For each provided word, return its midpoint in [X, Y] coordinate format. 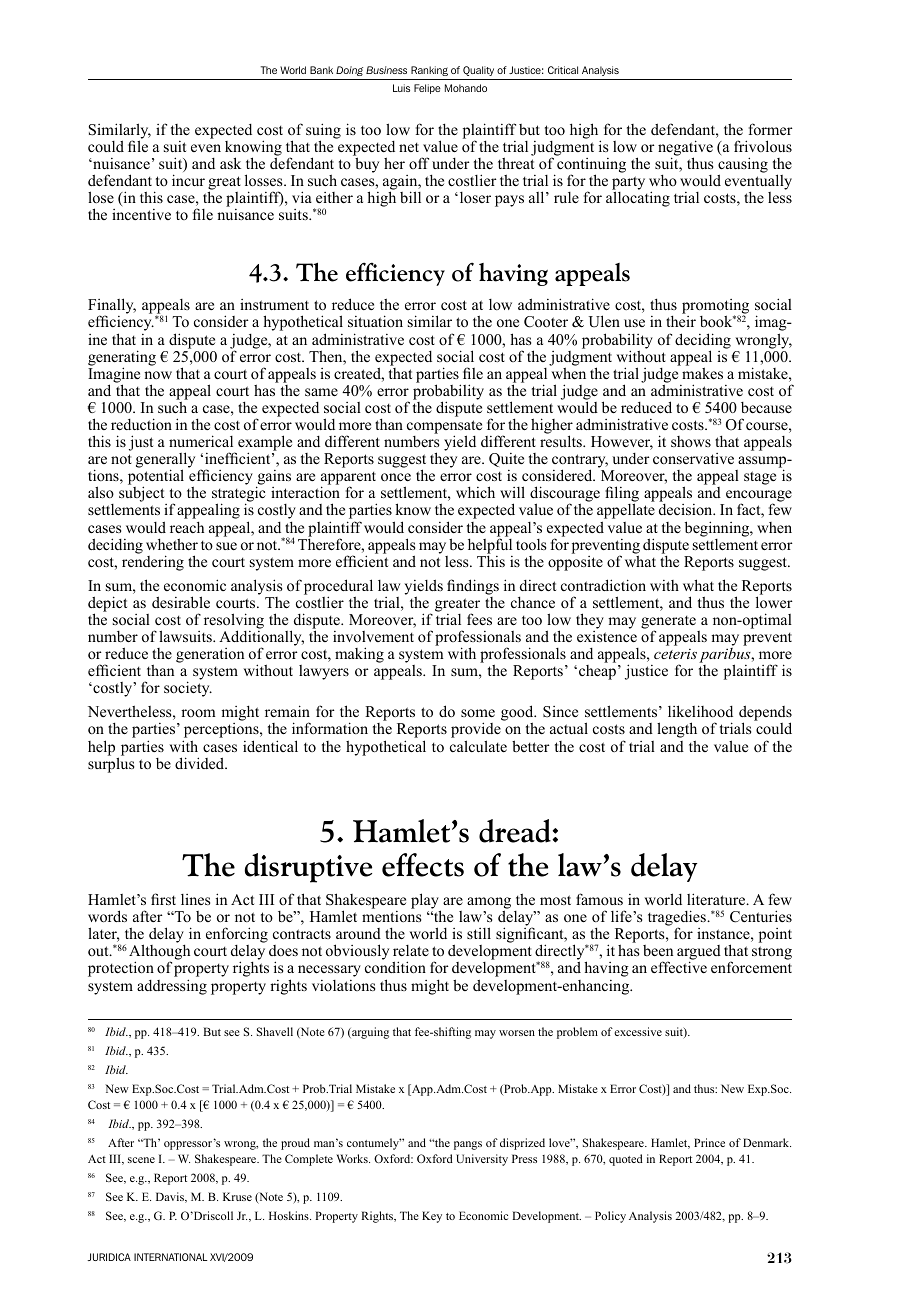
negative [685, 149]
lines [195, 899]
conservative [693, 458]
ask [230, 163]
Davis [171, 1197]
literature [717, 899]
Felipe [427, 89]
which [475, 492]
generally [165, 461]
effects [423, 865]
